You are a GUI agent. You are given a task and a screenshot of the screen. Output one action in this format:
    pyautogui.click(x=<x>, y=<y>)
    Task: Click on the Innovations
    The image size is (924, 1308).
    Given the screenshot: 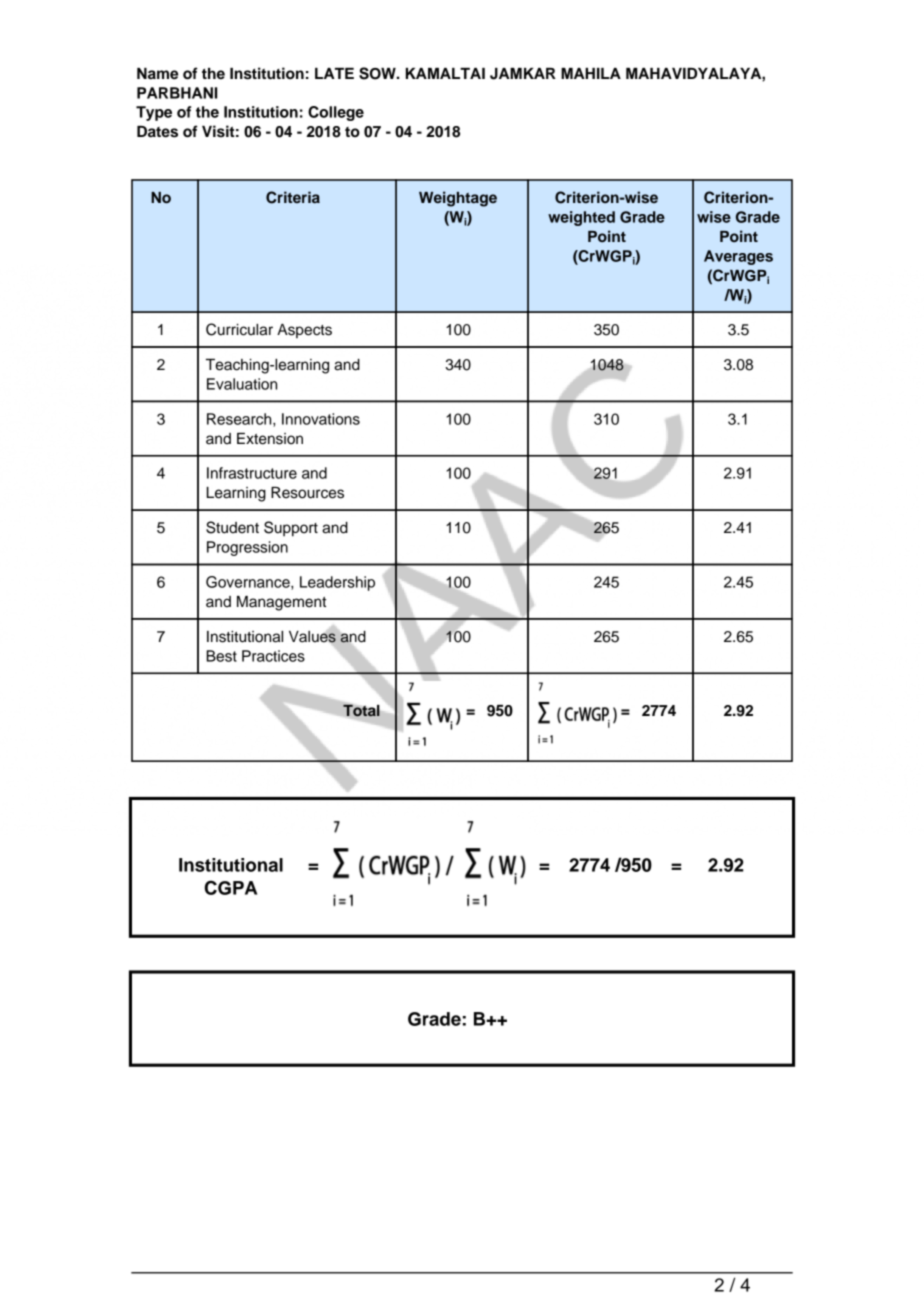 What is the action you would take?
    pyautogui.click(x=321, y=419)
